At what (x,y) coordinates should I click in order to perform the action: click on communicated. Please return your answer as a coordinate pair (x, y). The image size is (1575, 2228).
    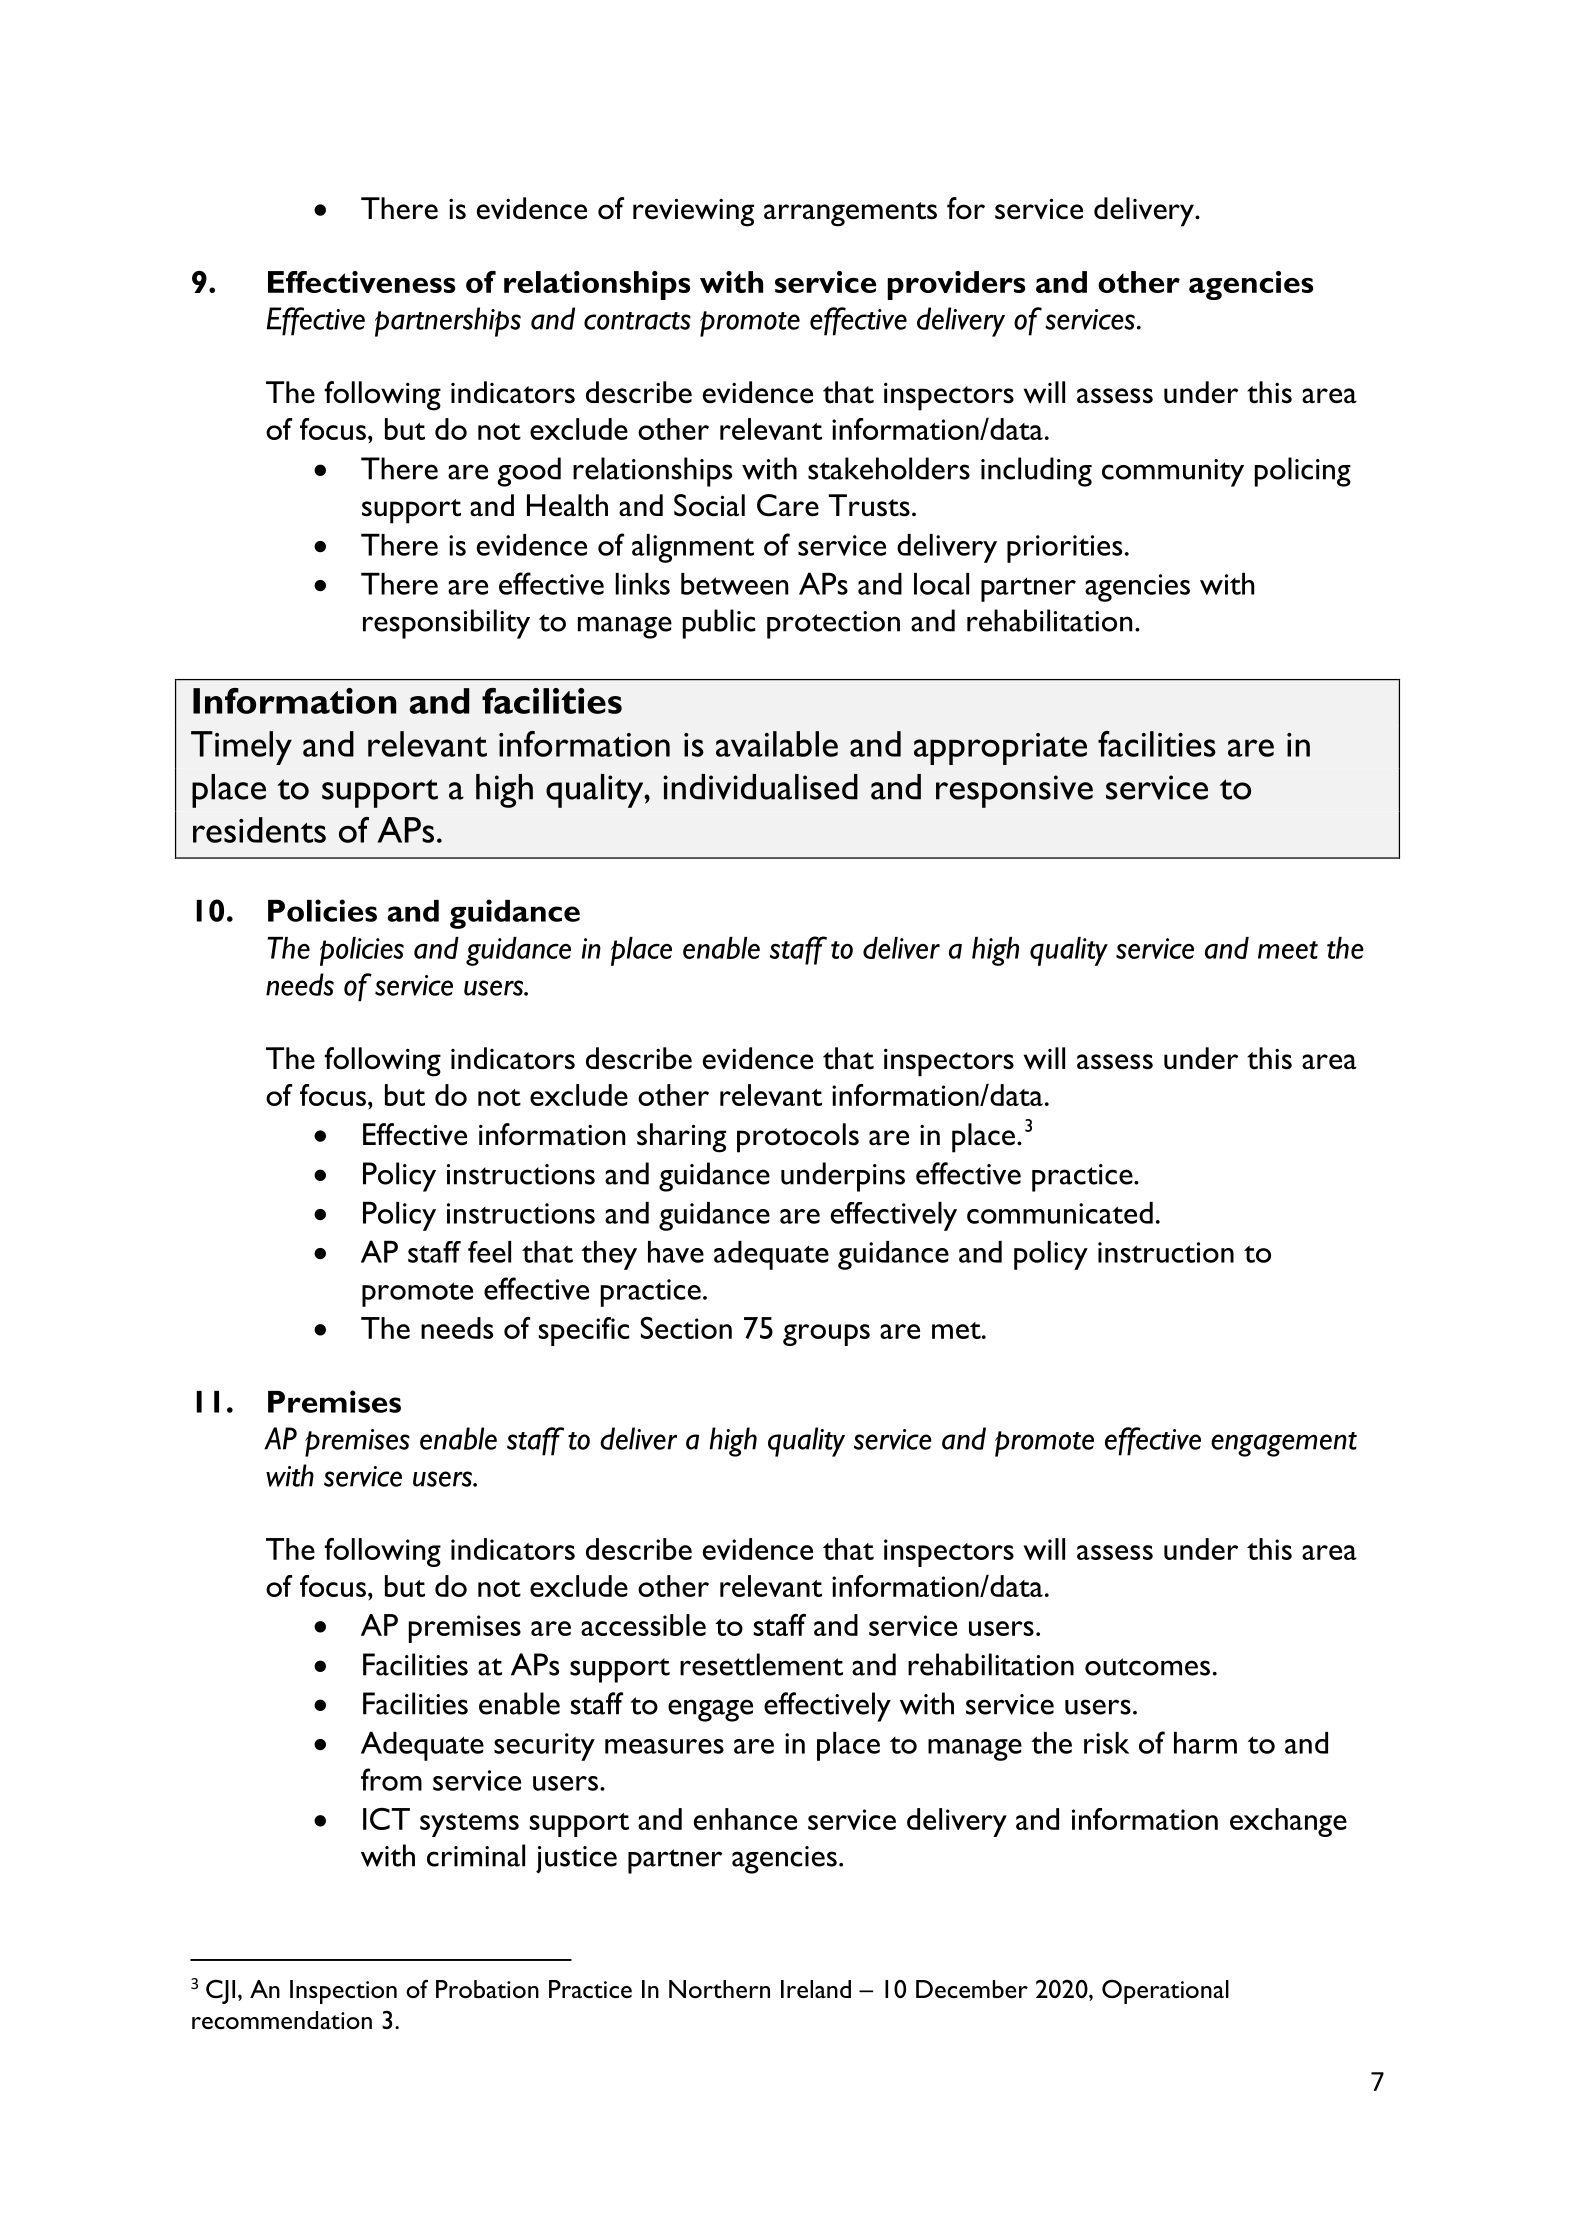
    Looking at the image, I should click on (1060, 1213).
